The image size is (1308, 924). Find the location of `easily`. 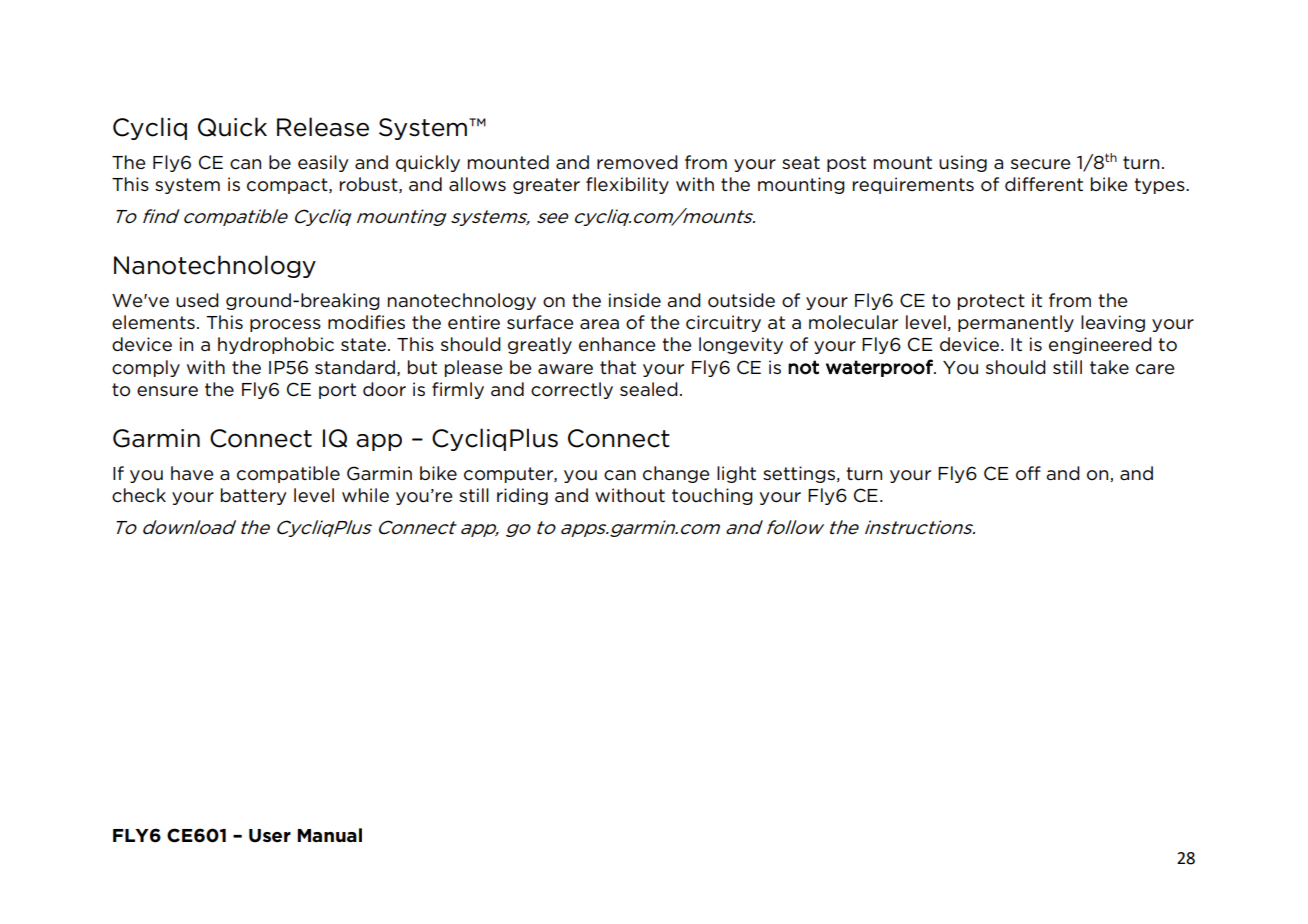

easily is located at coordinates (323, 163).
